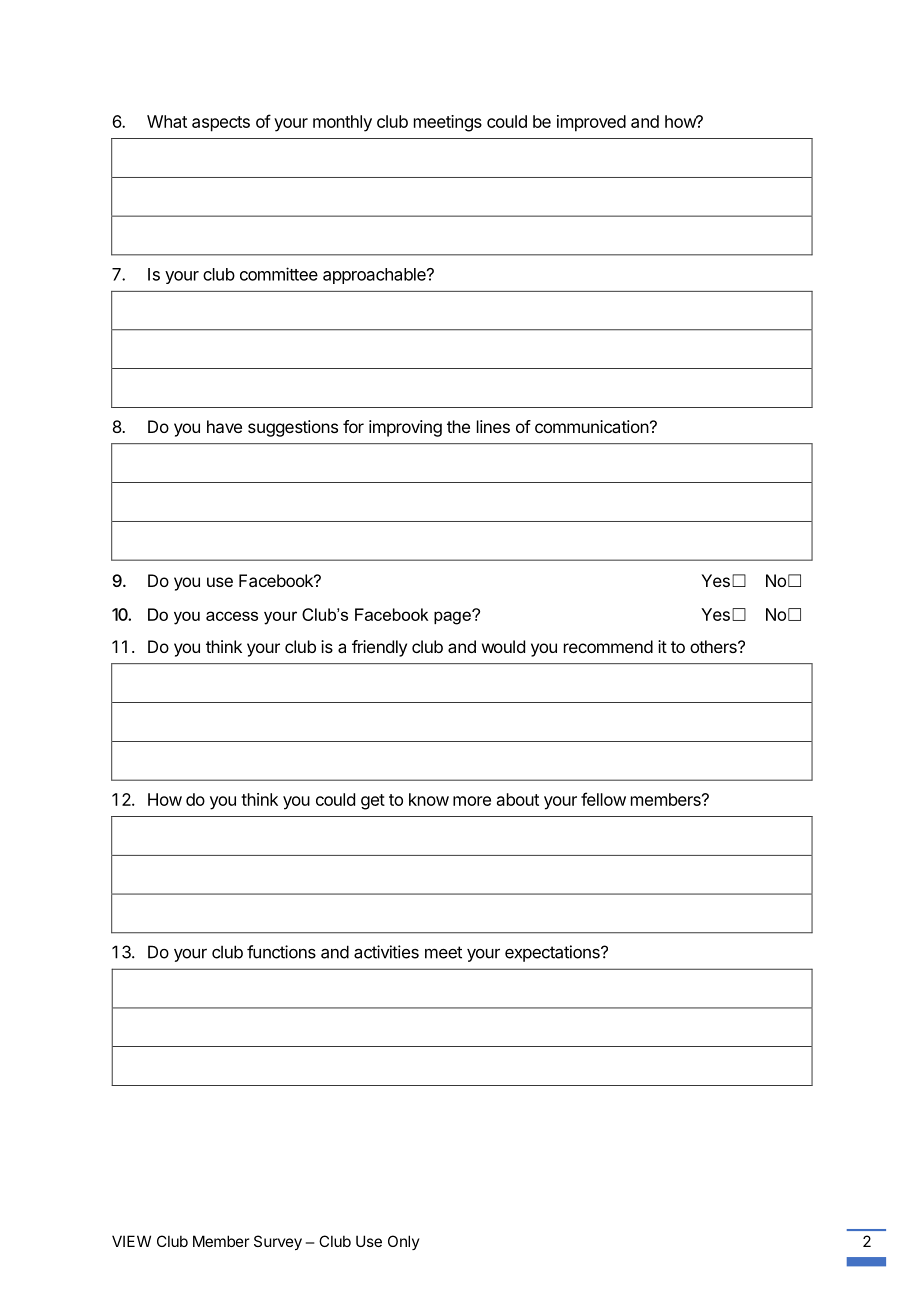 The image size is (924, 1308). What do you see at coordinates (224, 426) in the screenshot?
I see `have` at bounding box center [224, 426].
